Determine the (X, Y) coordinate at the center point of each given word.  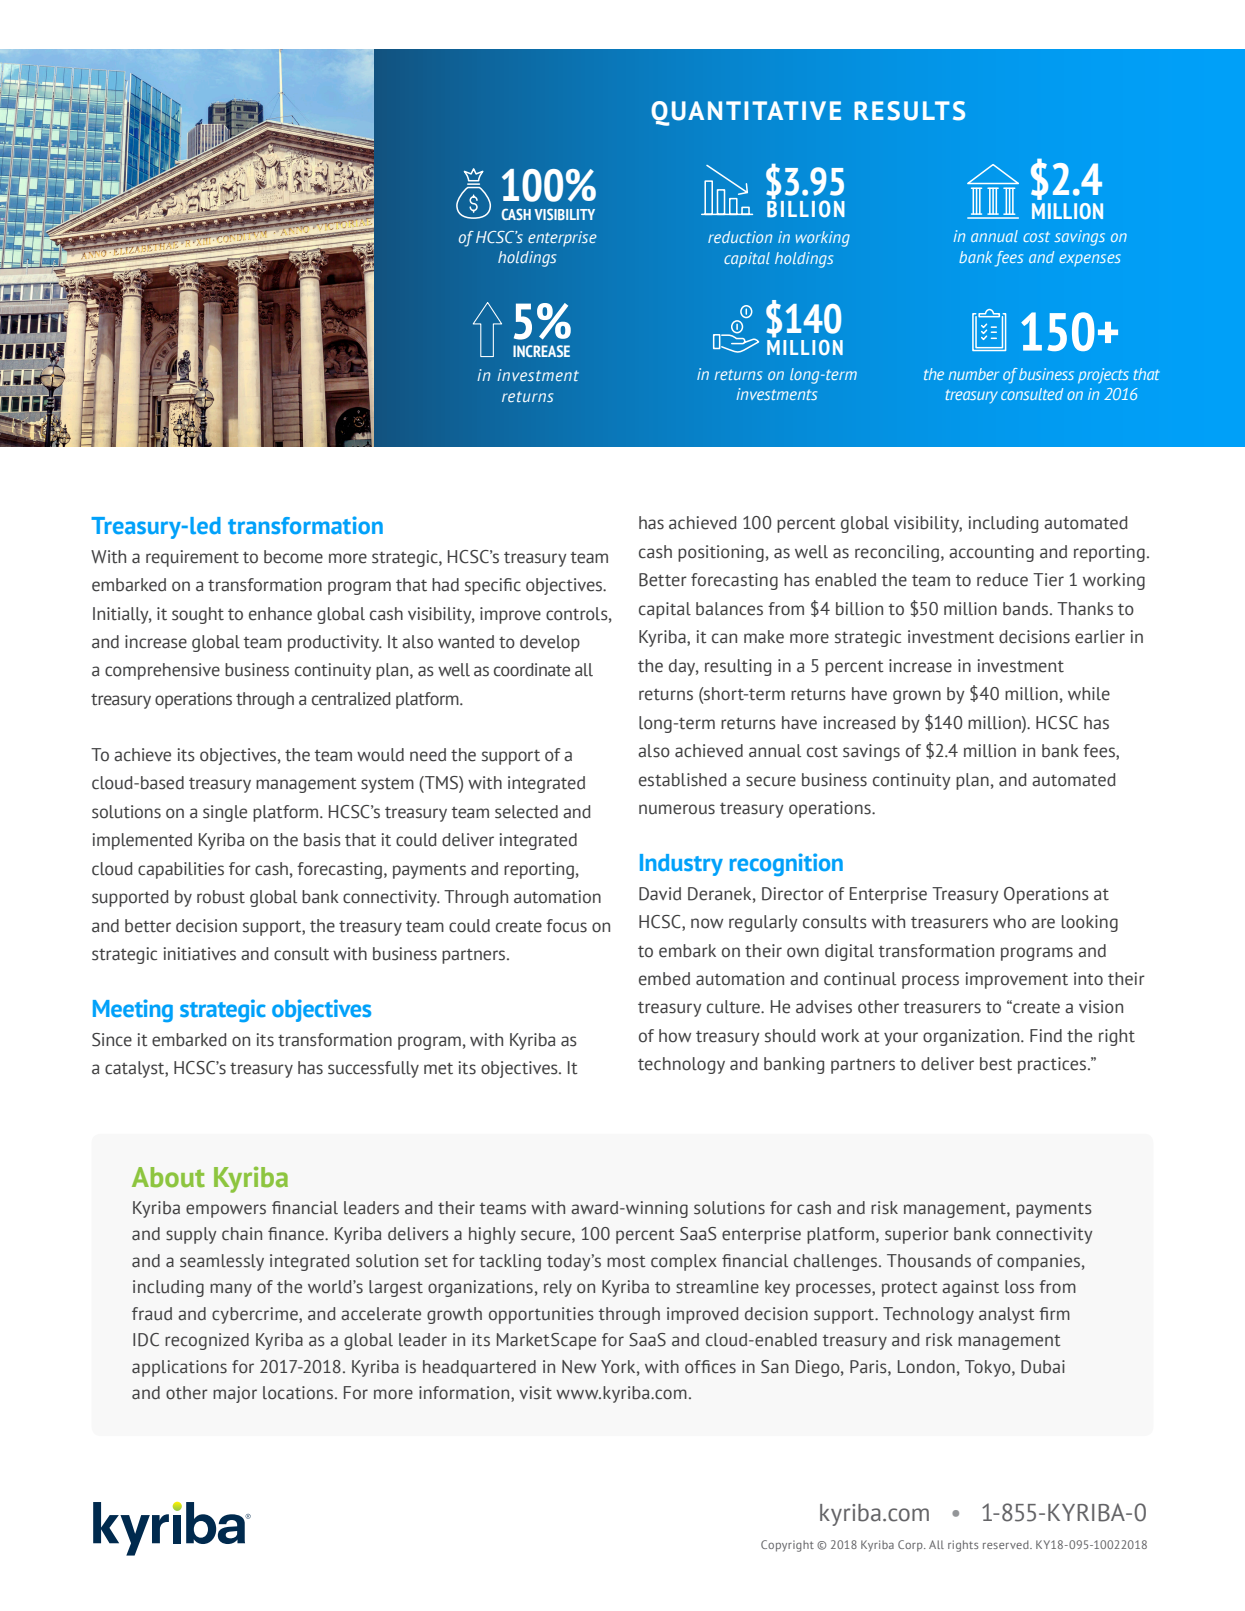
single (225, 813)
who (1009, 922)
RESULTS (909, 111)
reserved (1007, 1544)
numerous (677, 809)
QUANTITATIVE (746, 113)
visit (535, 1393)
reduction (740, 237)
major (235, 1394)
